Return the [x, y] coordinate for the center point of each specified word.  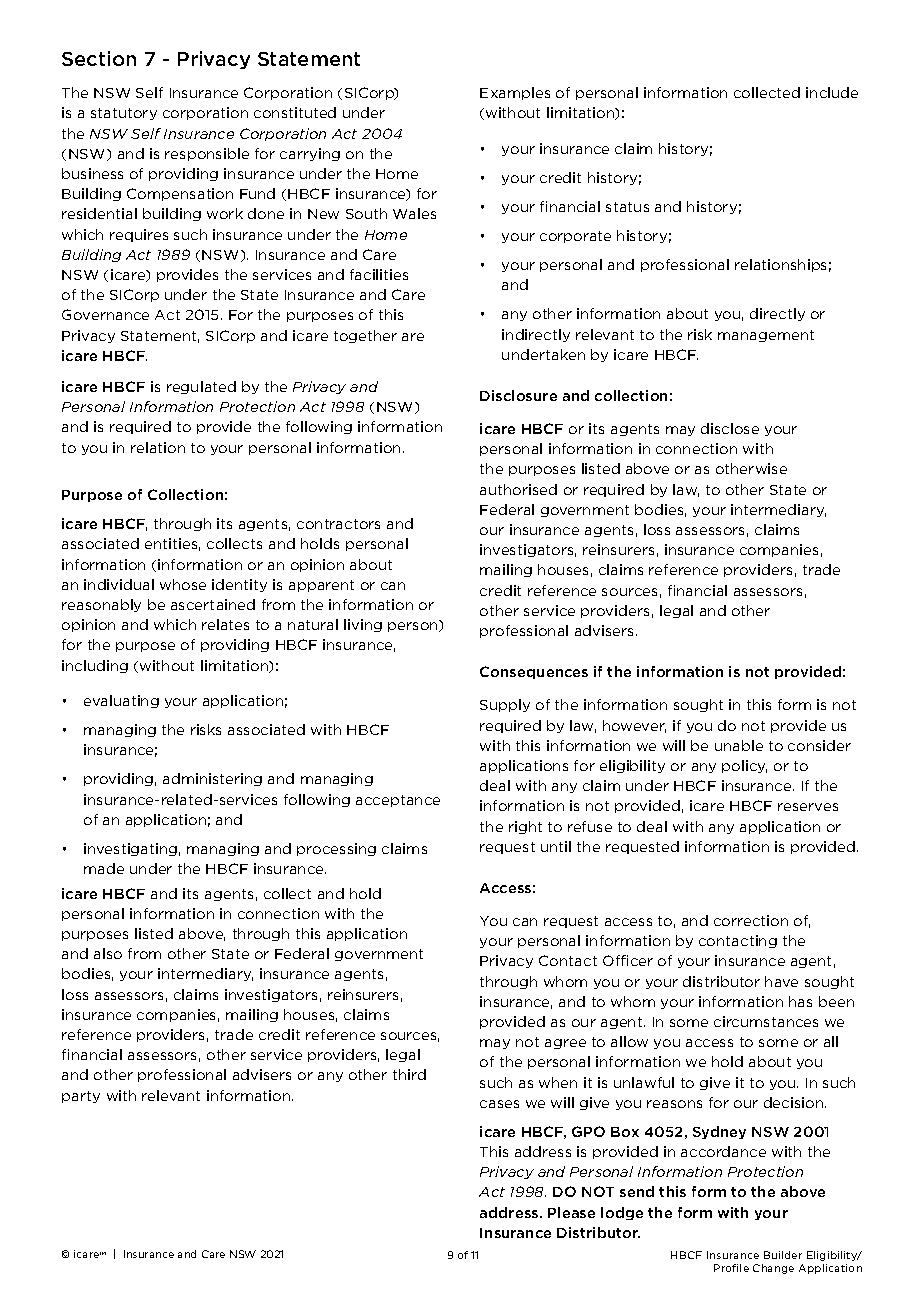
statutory [124, 114]
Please [571, 1212]
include [832, 92]
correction [751, 920]
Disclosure [518, 395]
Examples [515, 93]
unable [739, 745]
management [766, 336]
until [556, 846]
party [81, 1097]
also [108, 953]
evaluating [121, 701]
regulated [201, 387]
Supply [505, 705]
